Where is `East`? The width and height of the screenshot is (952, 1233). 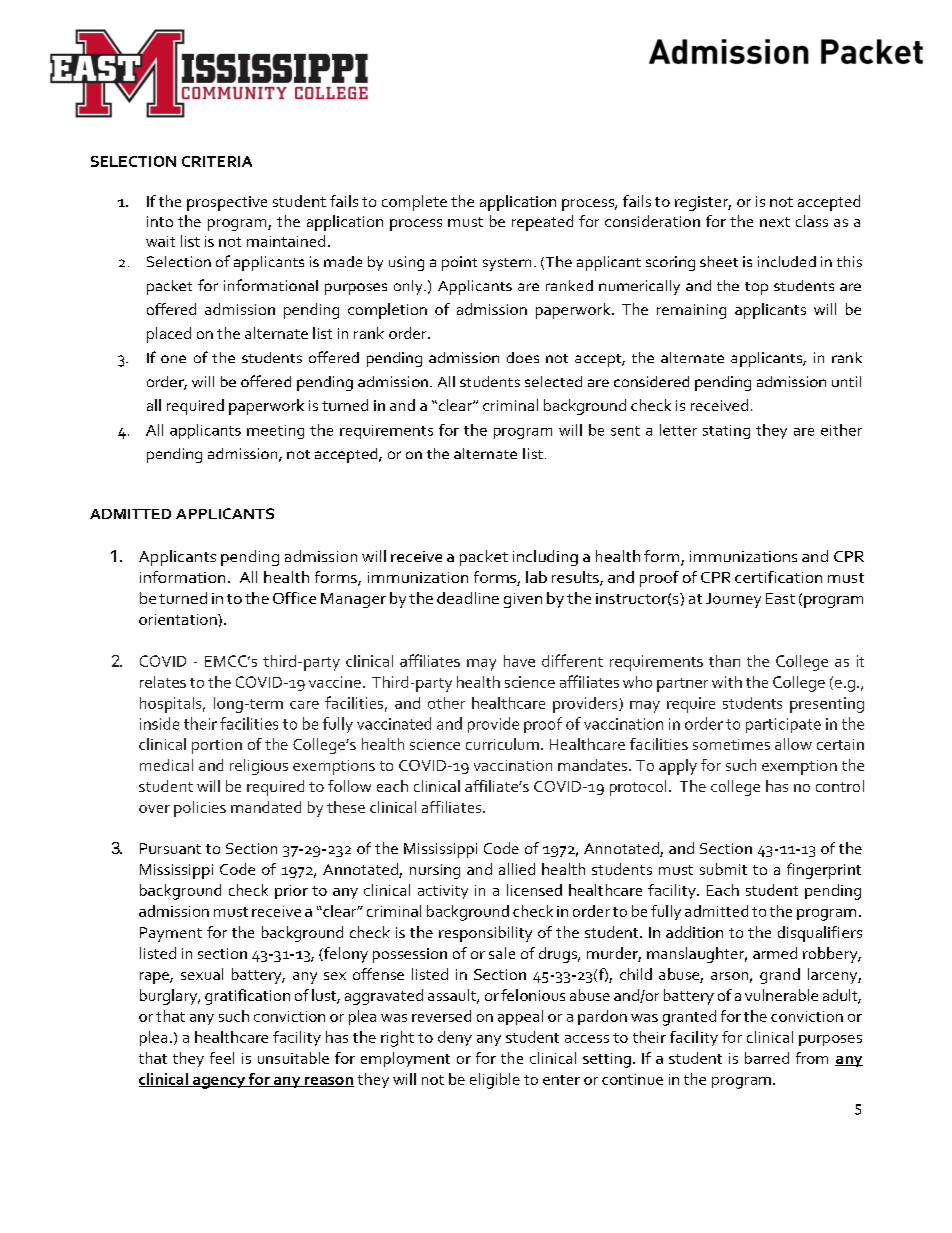 East is located at coordinates (780, 598).
